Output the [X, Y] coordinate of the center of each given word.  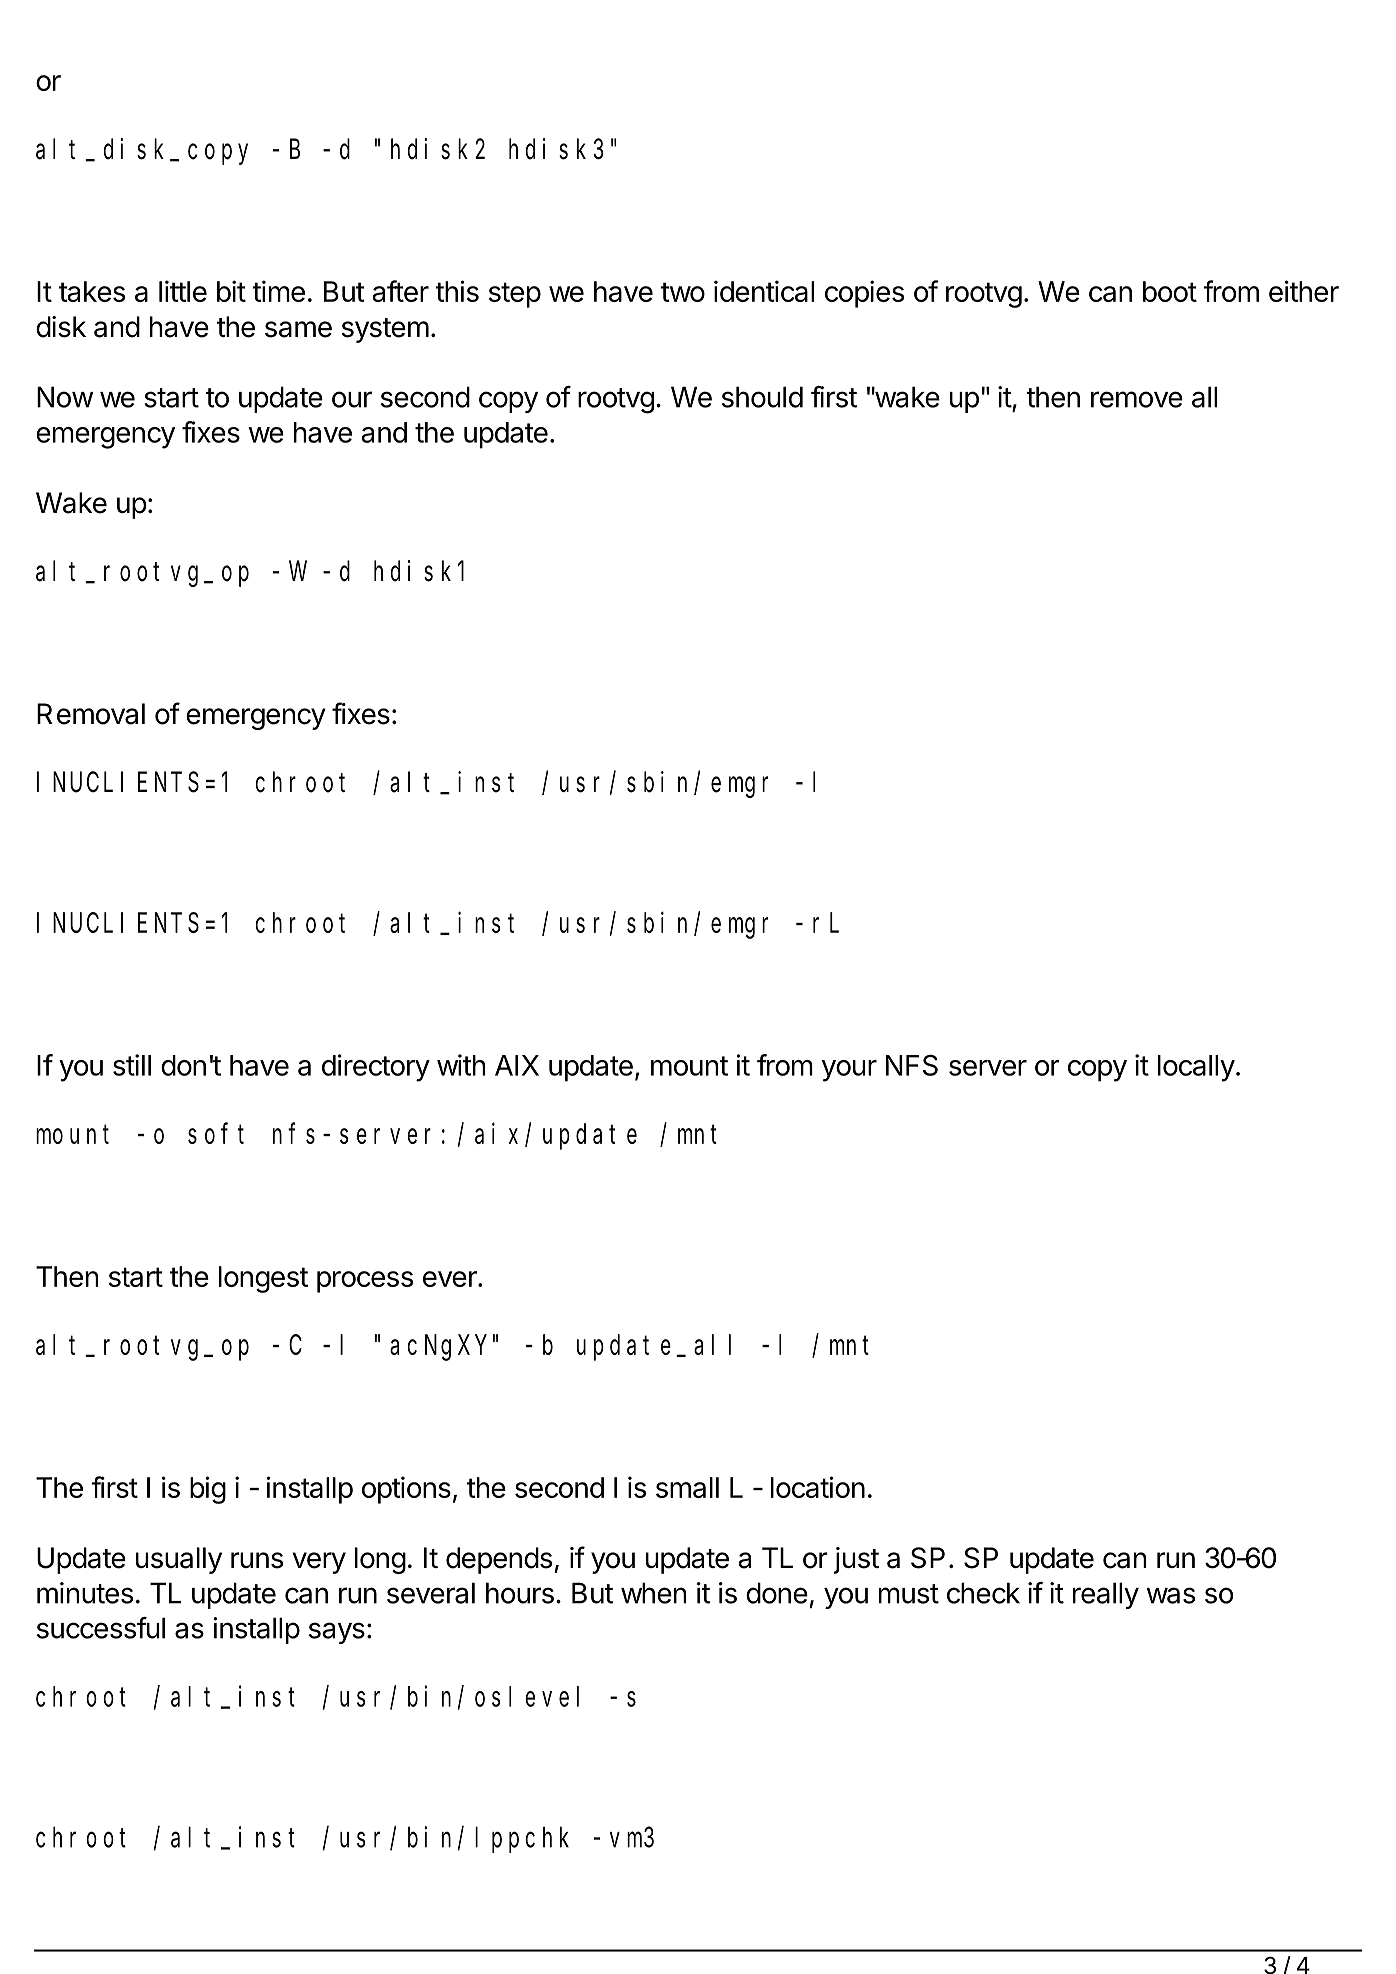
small [687, 1487]
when [654, 1593]
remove [1137, 399]
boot [1170, 291]
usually [179, 1560]
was [1171, 1595]
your [849, 1071]
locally [1196, 1068]
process [365, 1282]
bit [231, 291]
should [762, 397]
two [683, 292]
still [132, 1065]
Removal [91, 714]
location [818, 1487]
